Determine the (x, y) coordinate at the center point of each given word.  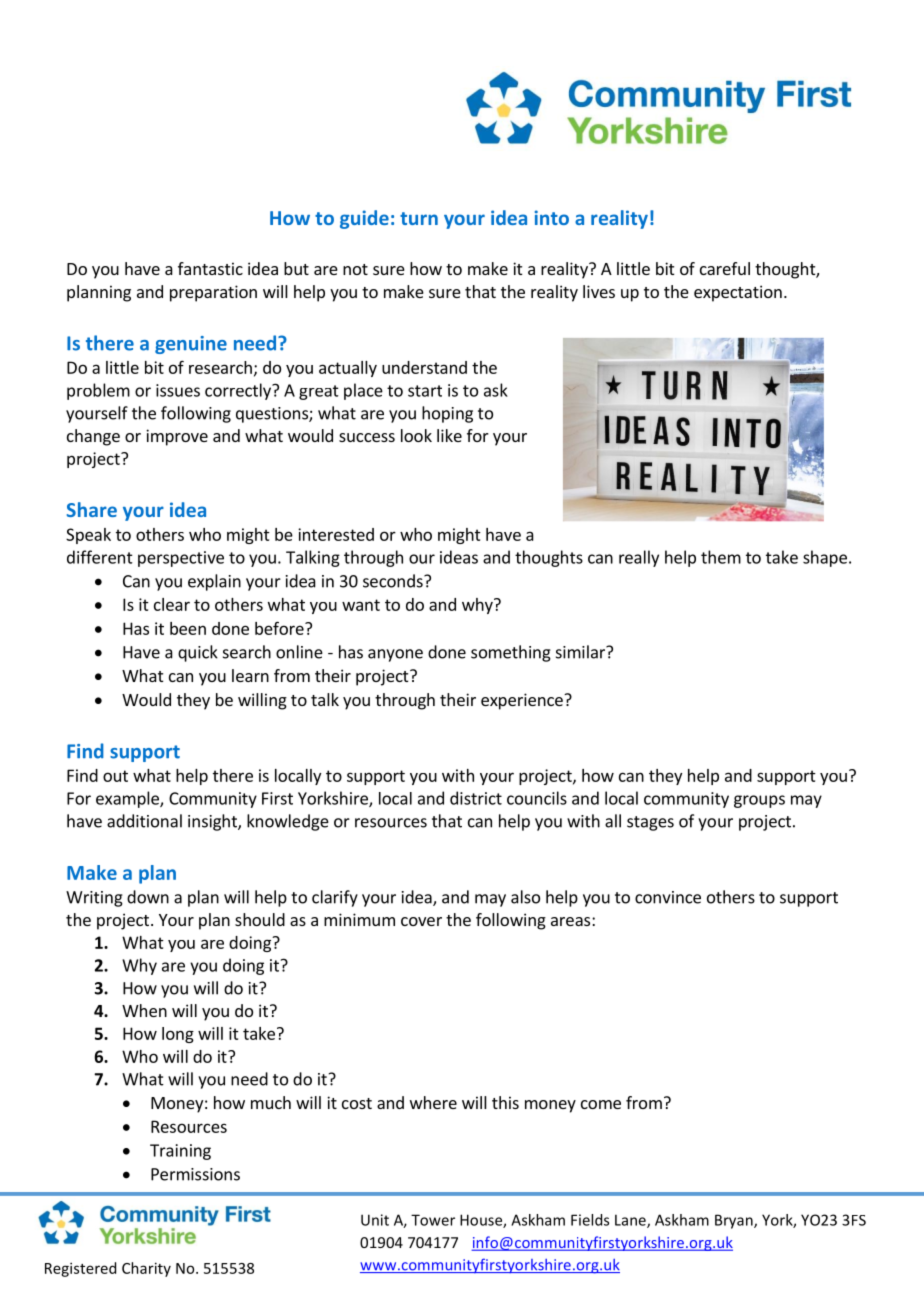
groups (759, 801)
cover (421, 921)
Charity (146, 1269)
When (144, 1010)
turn (419, 218)
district (476, 798)
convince (668, 897)
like (449, 435)
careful (725, 268)
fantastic (210, 268)
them (721, 557)
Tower (433, 1220)
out (115, 776)
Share (92, 509)
